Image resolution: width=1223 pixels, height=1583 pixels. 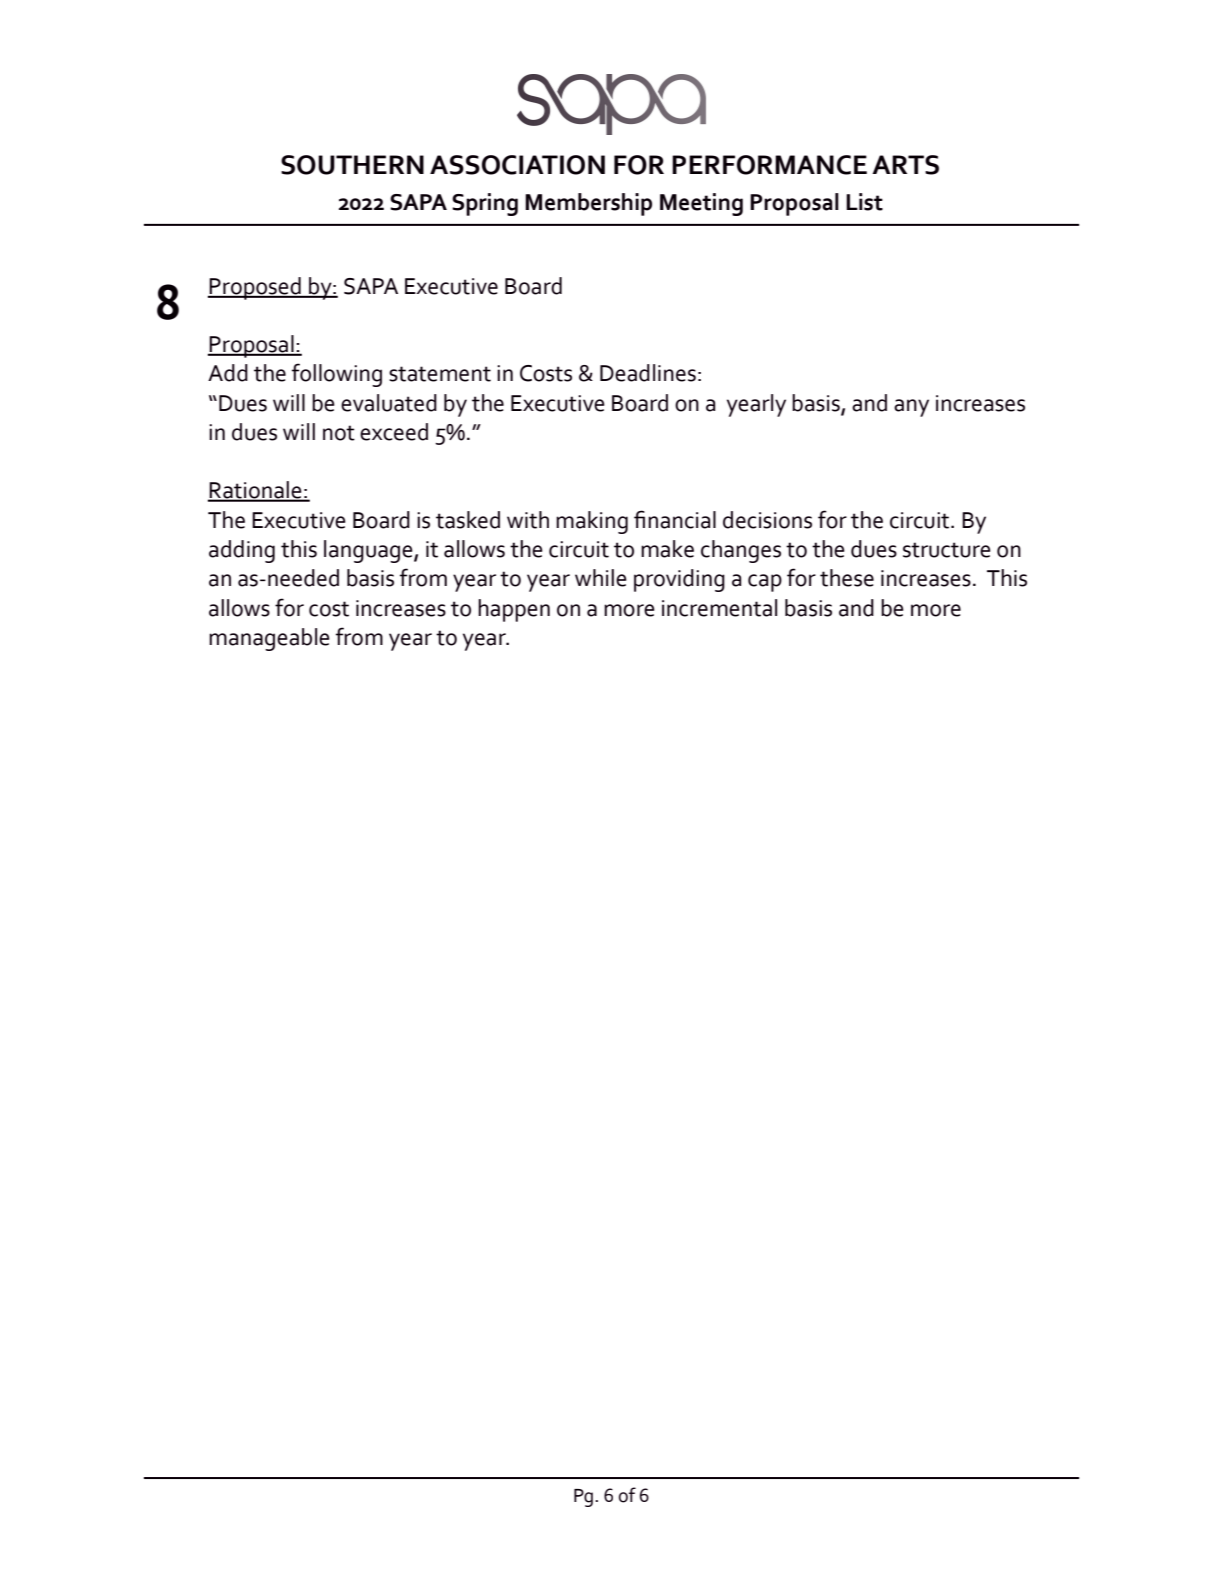 What do you see at coordinates (514, 610) in the page?
I see `happen` at bounding box center [514, 610].
